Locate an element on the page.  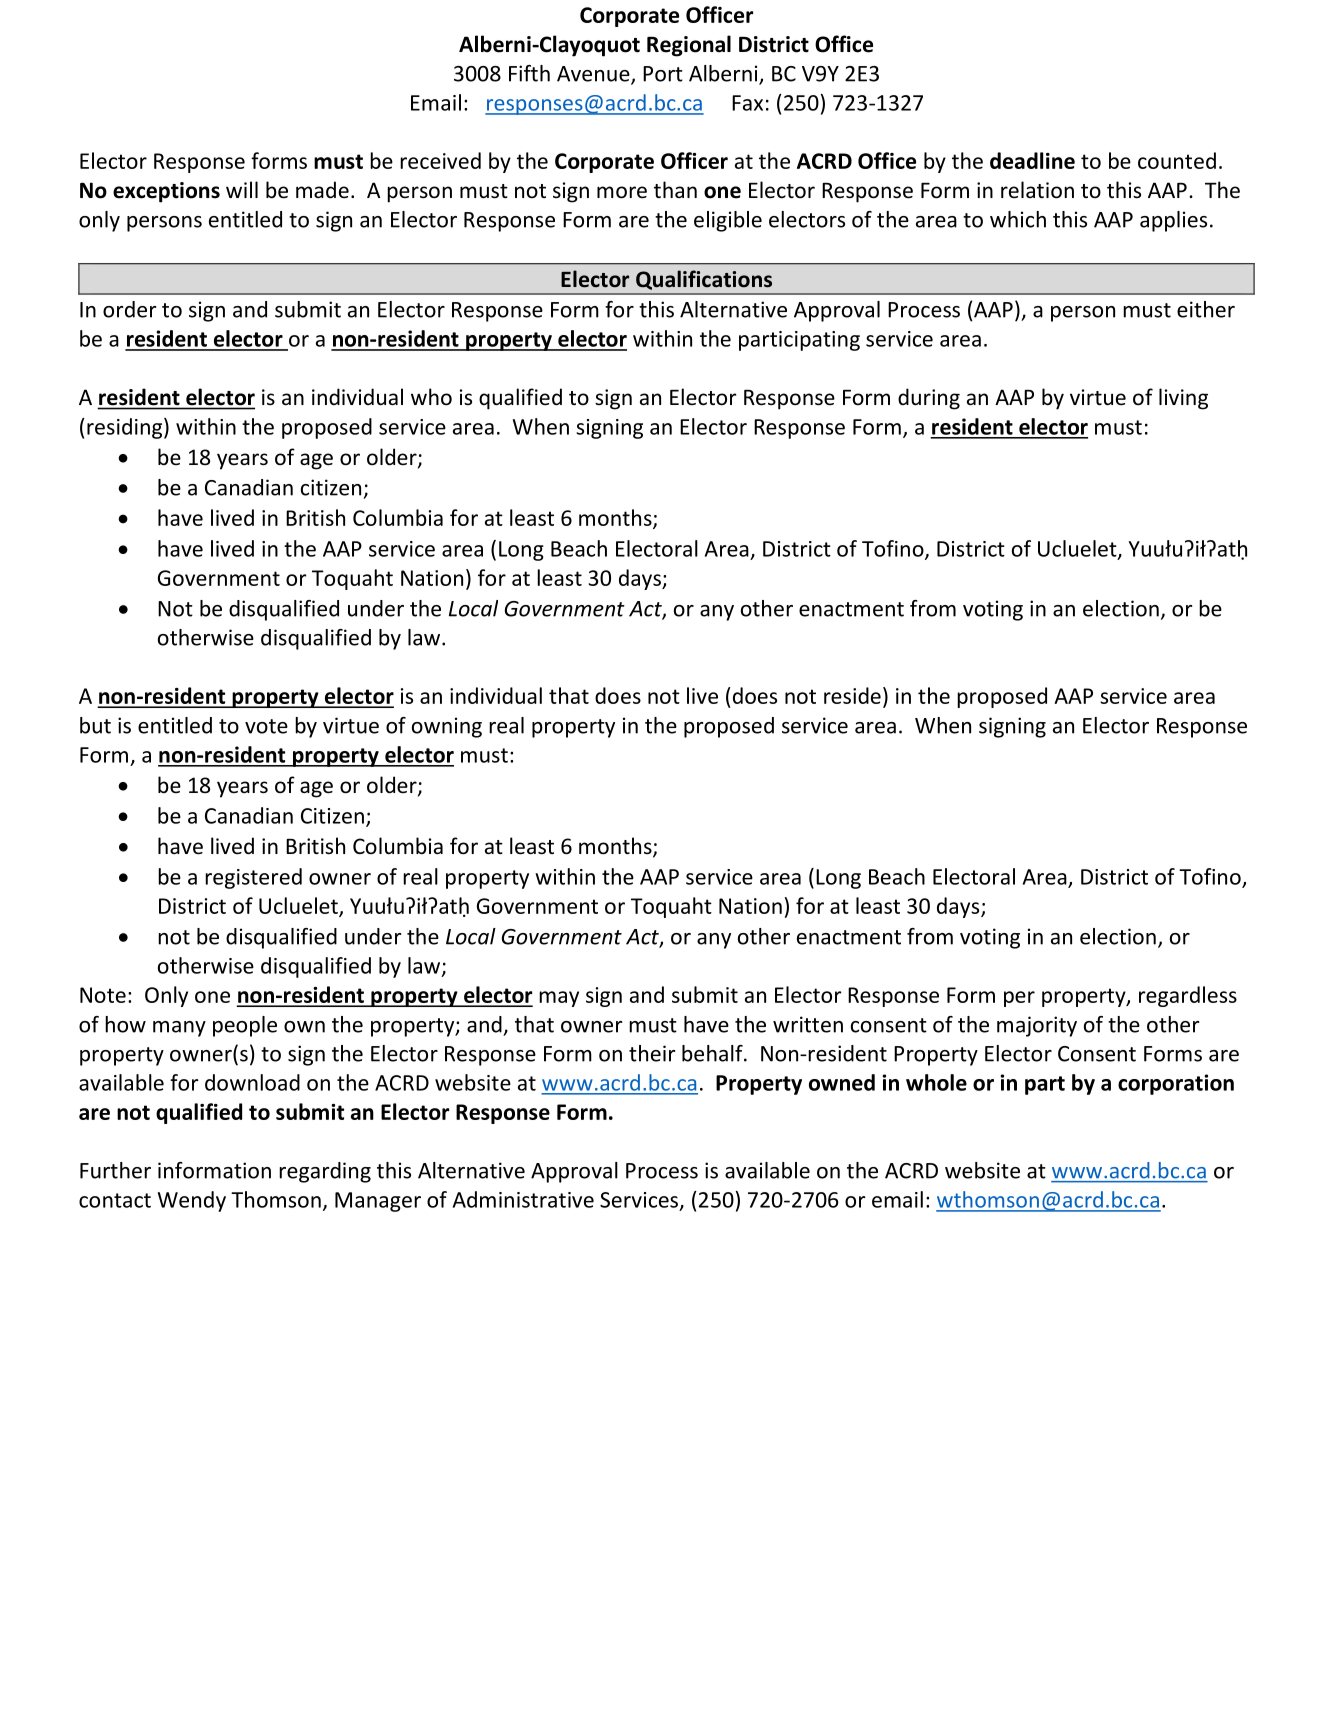
deadline is located at coordinates (1032, 160).
